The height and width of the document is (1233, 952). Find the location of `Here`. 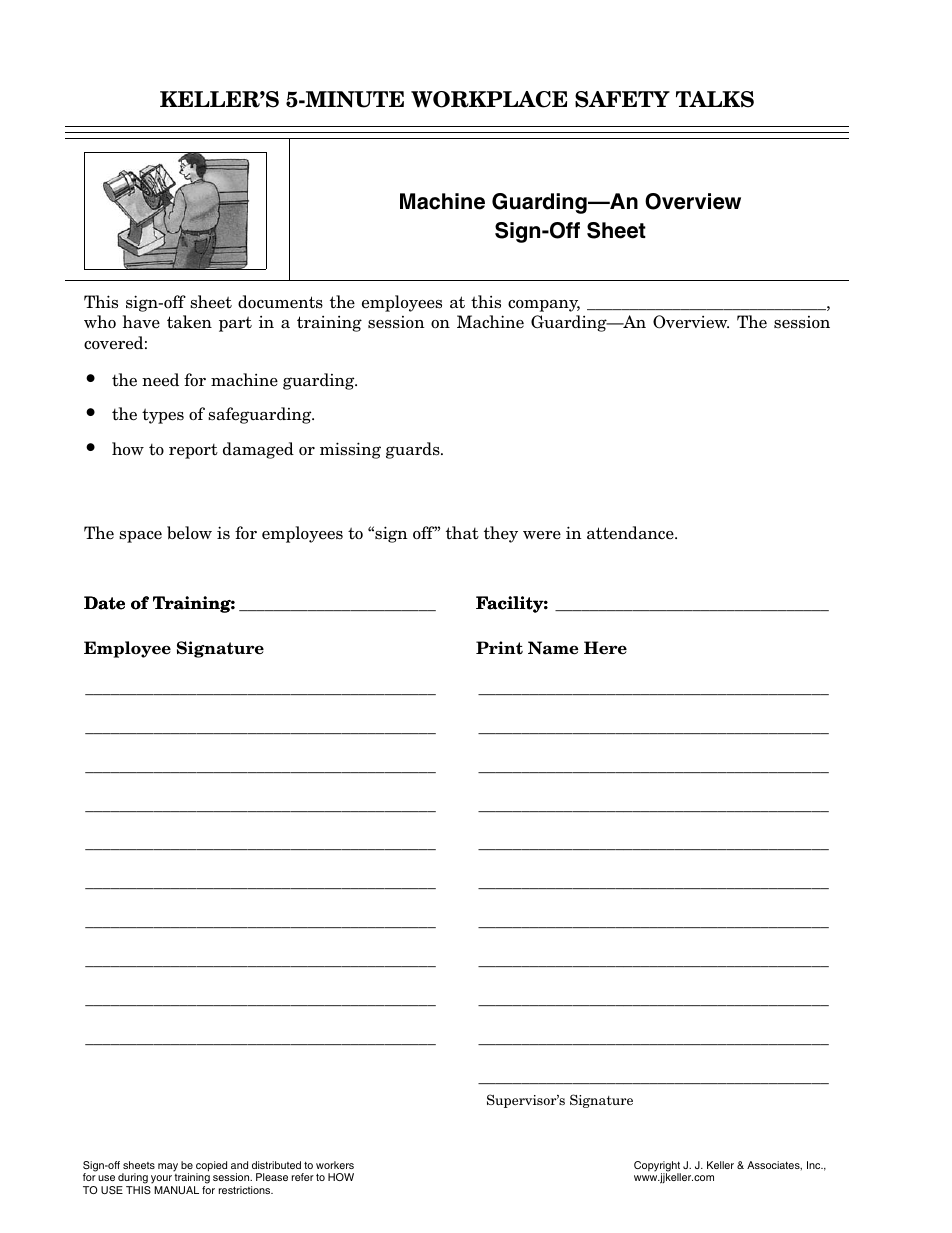

Here is located at coordinates (605, 648).
